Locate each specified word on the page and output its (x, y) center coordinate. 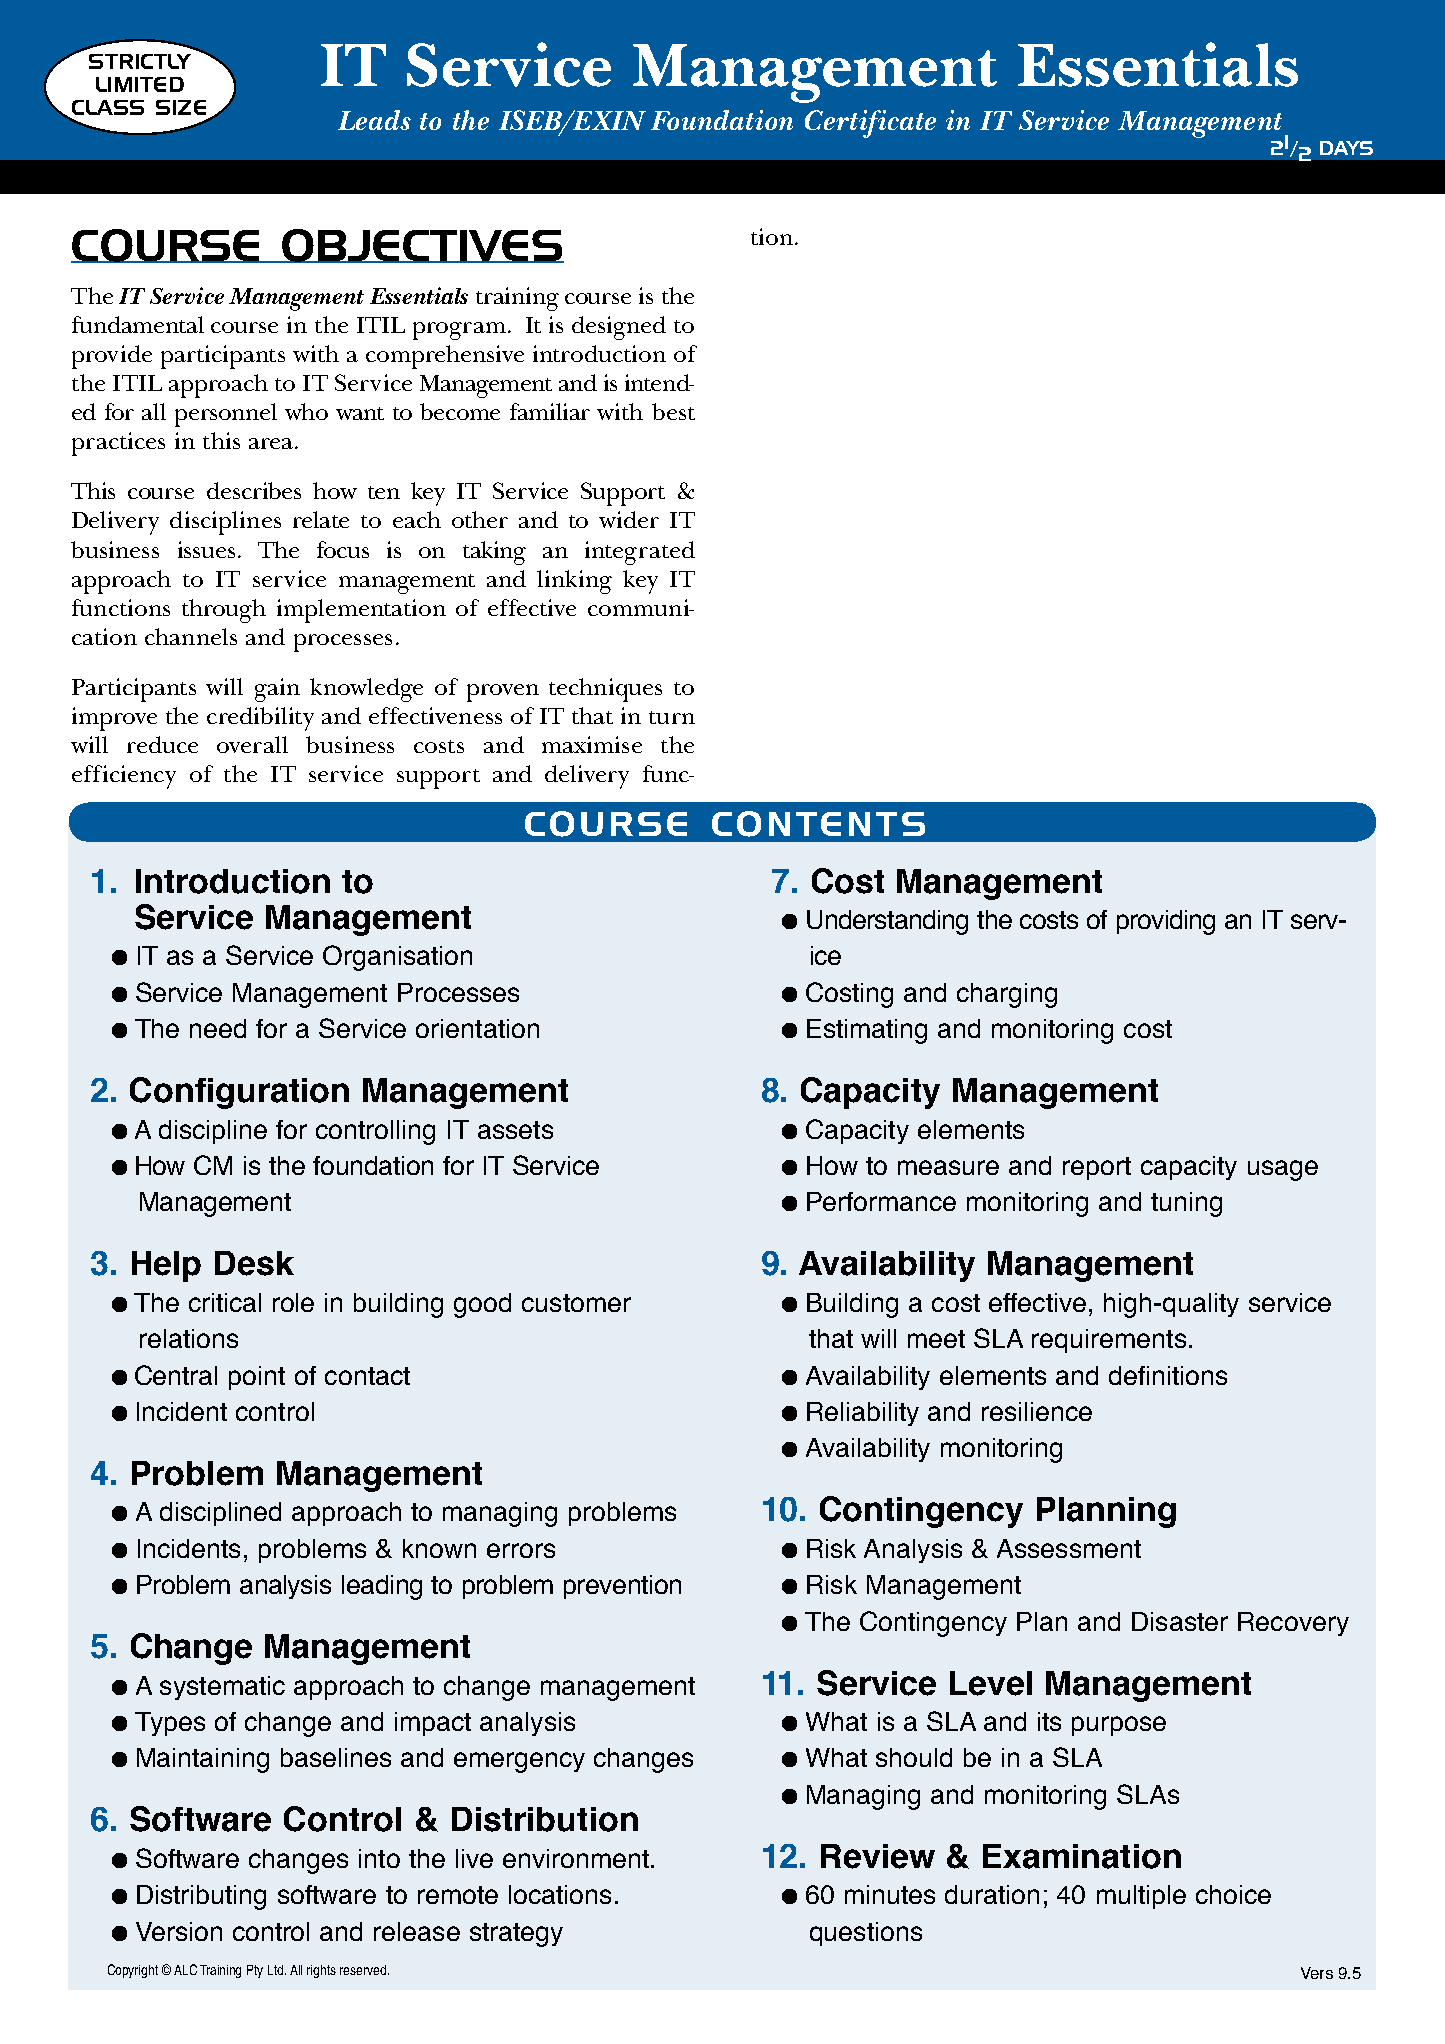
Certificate (870, 124)
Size (181, 107)
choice (1233, 1894)
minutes (890, 1894)
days (1346, 148)
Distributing (201, 1897)
